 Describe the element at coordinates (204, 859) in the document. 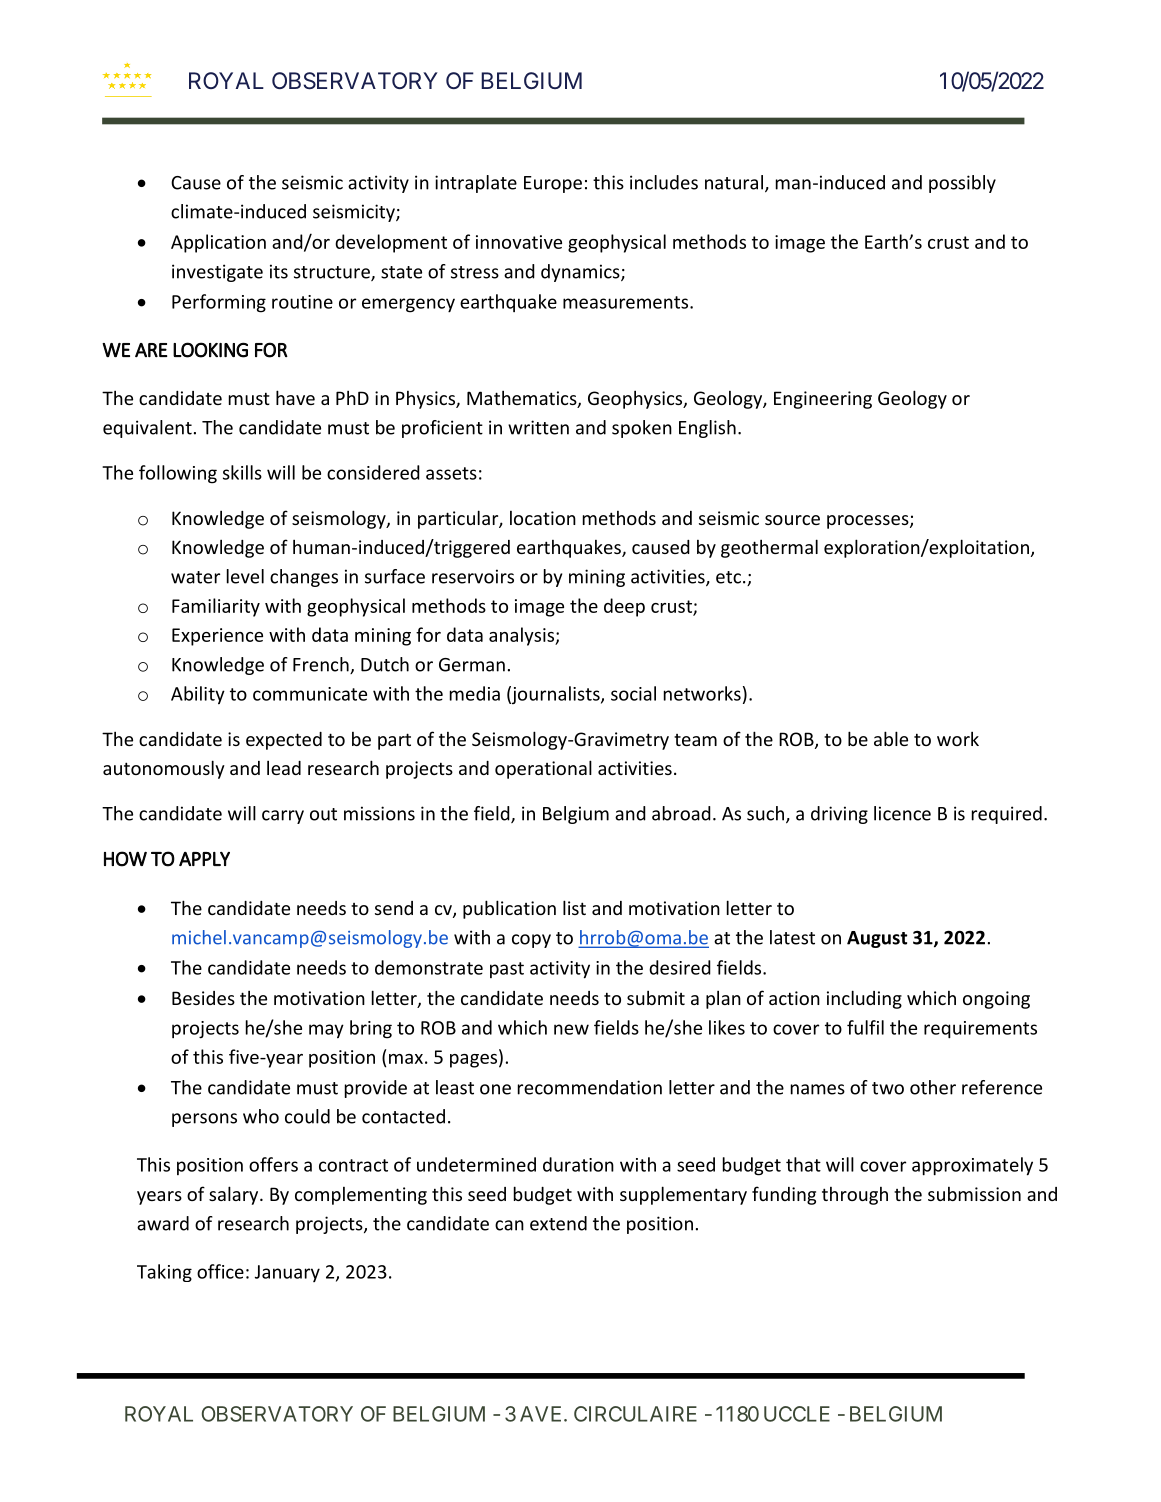

I see `APPLY` at that location.
